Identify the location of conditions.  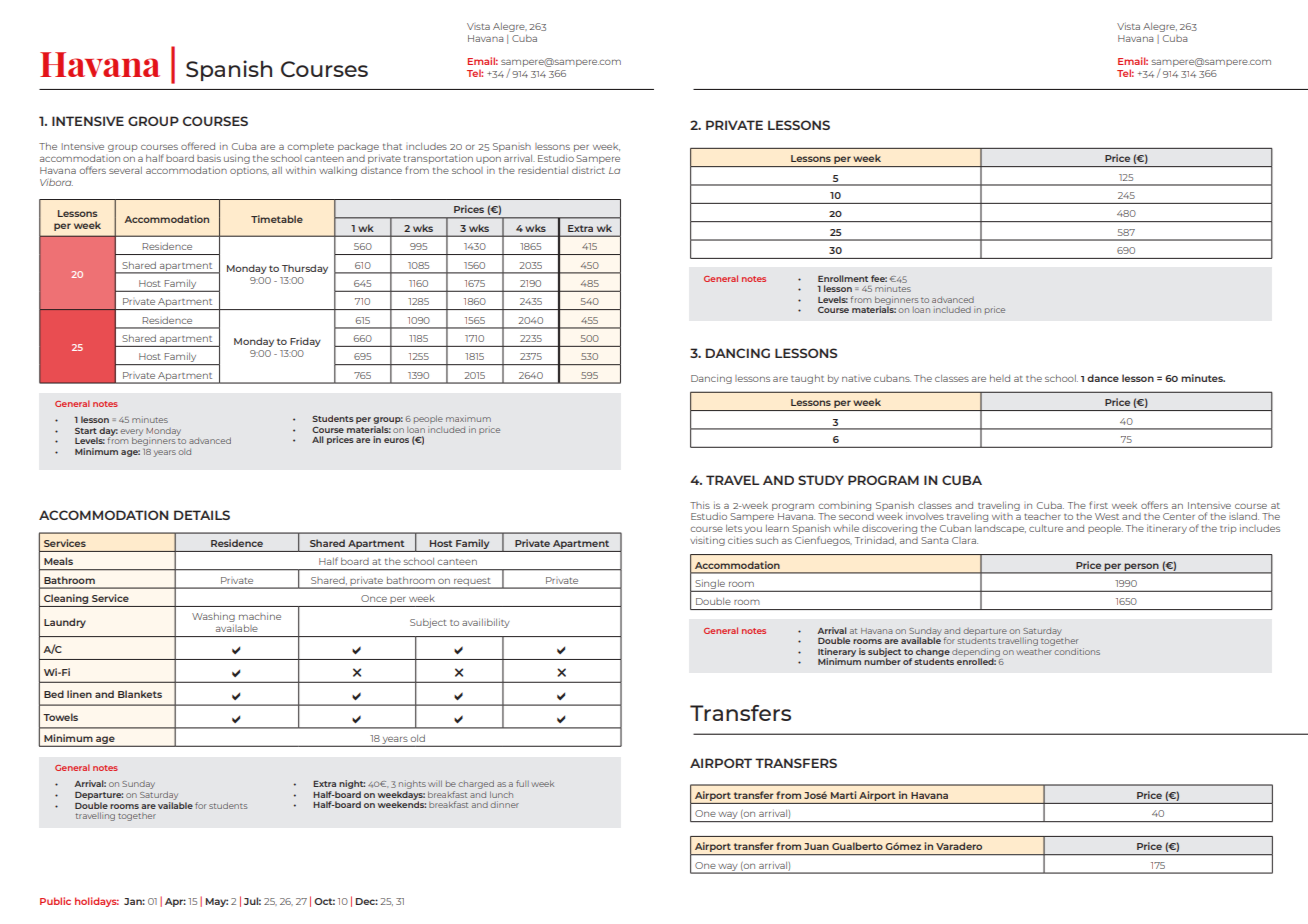
(1077, 651).
